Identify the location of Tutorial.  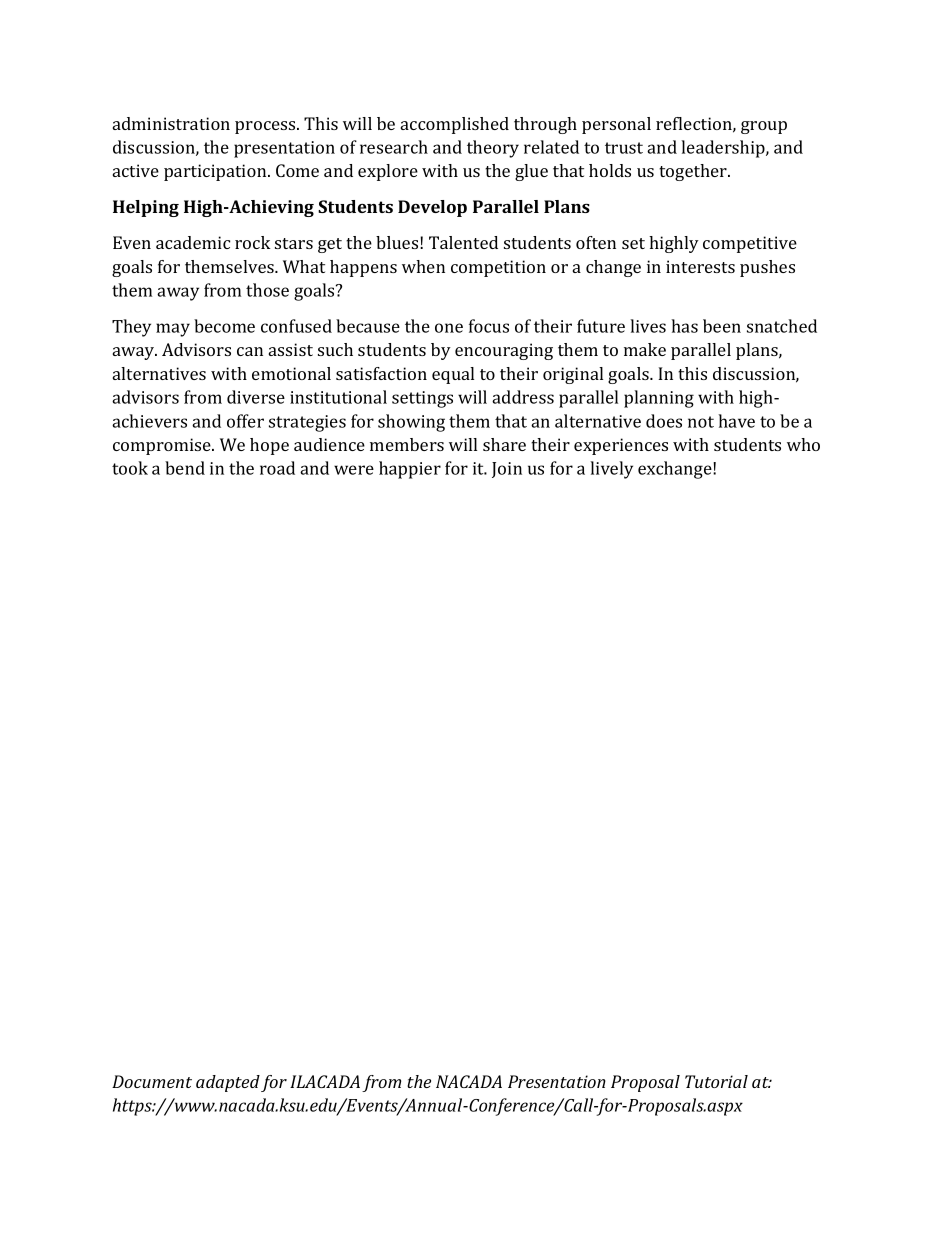
(716, 1081).
